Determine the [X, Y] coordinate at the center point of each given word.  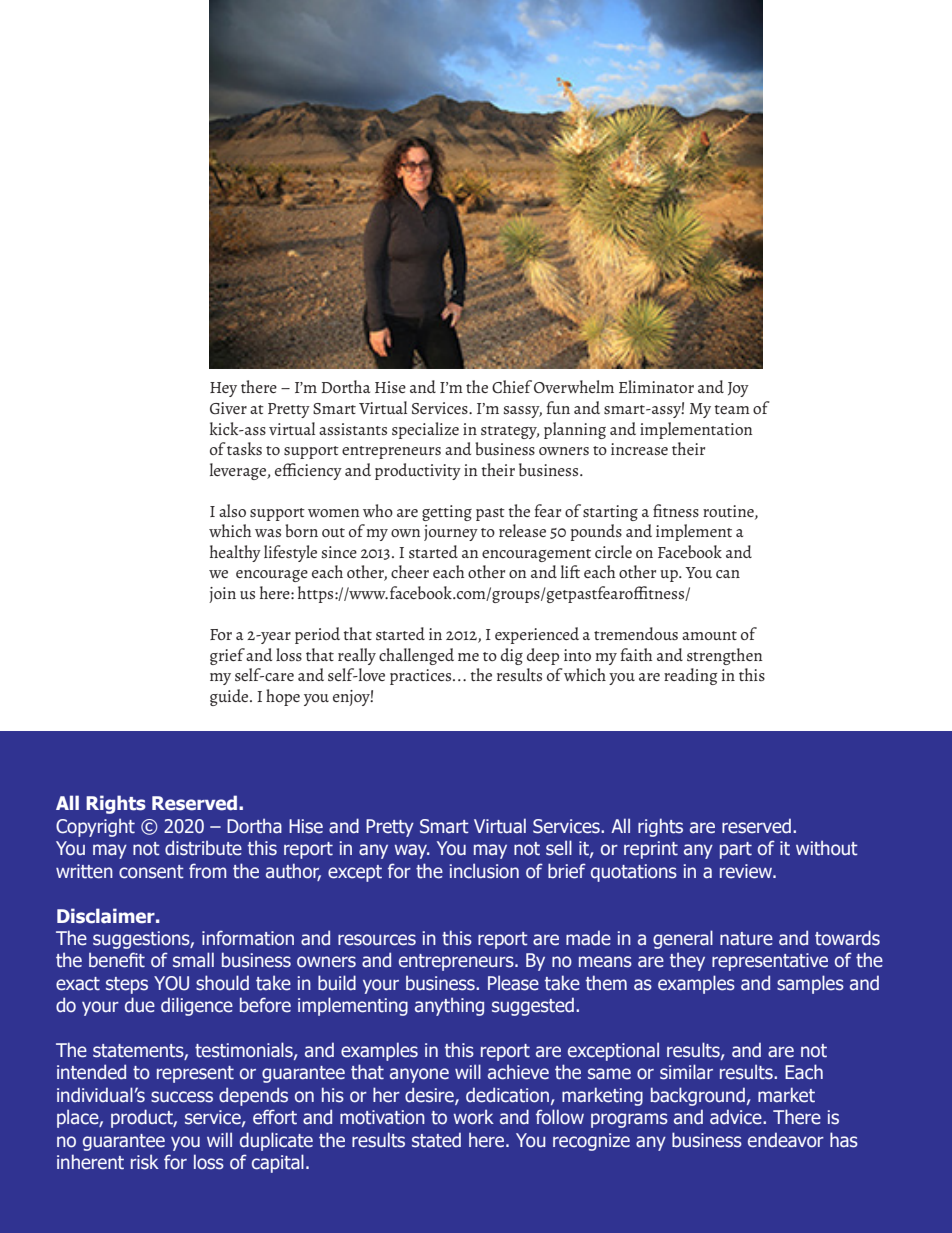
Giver [228, 408]
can [728, 574]
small [193, 960]
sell [559, 848]
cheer [410, 571]
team [732, 409]
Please [513, 983]
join [222, 595]
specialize [425, 430]
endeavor [786, 1140]
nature [746, 939]
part [736, 850]
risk [145, 1162]
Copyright [95, 827]
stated [436, 1140]
